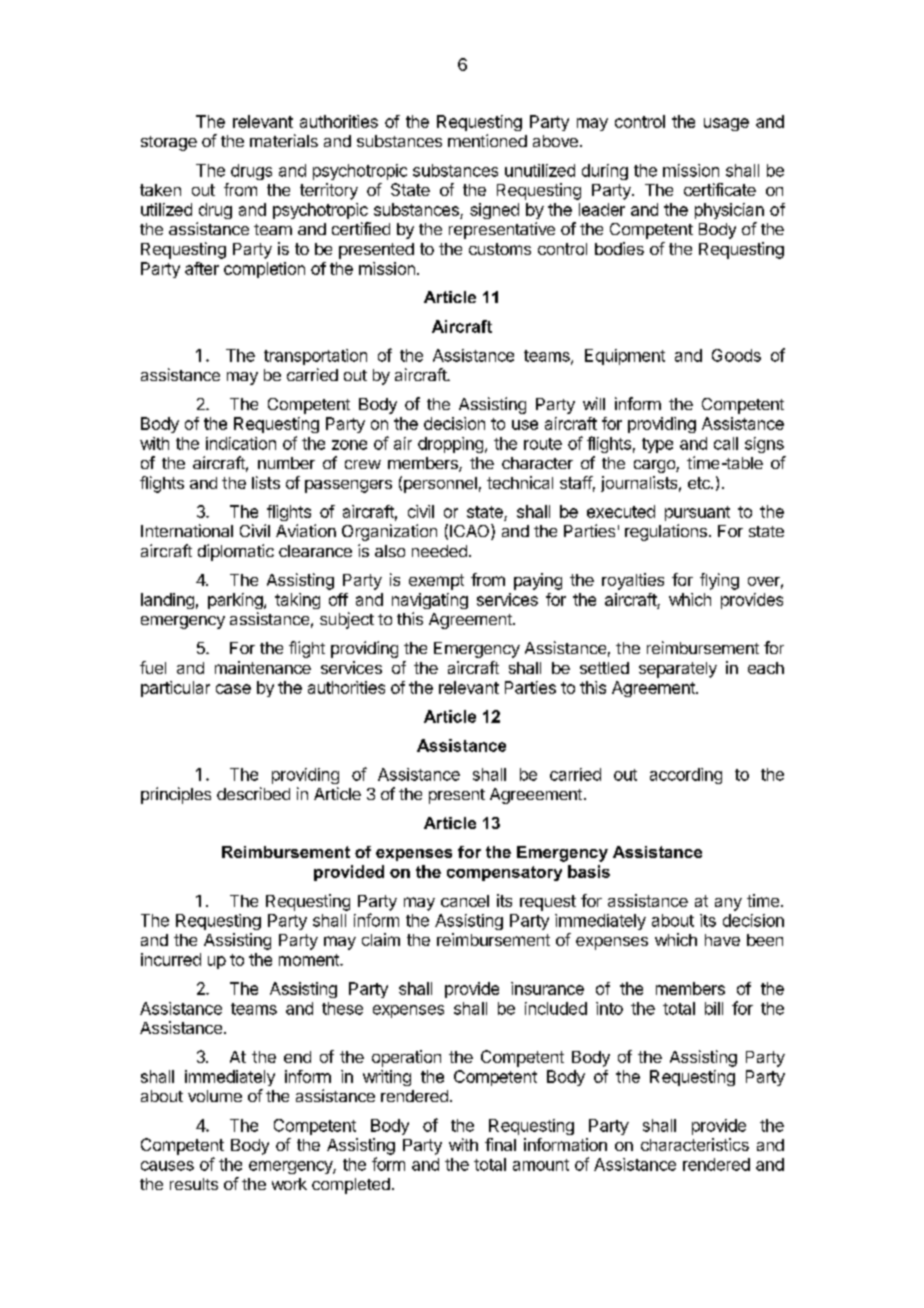  Describe the element at coordinates (253, 793) in the page. I see `described` at that location.
